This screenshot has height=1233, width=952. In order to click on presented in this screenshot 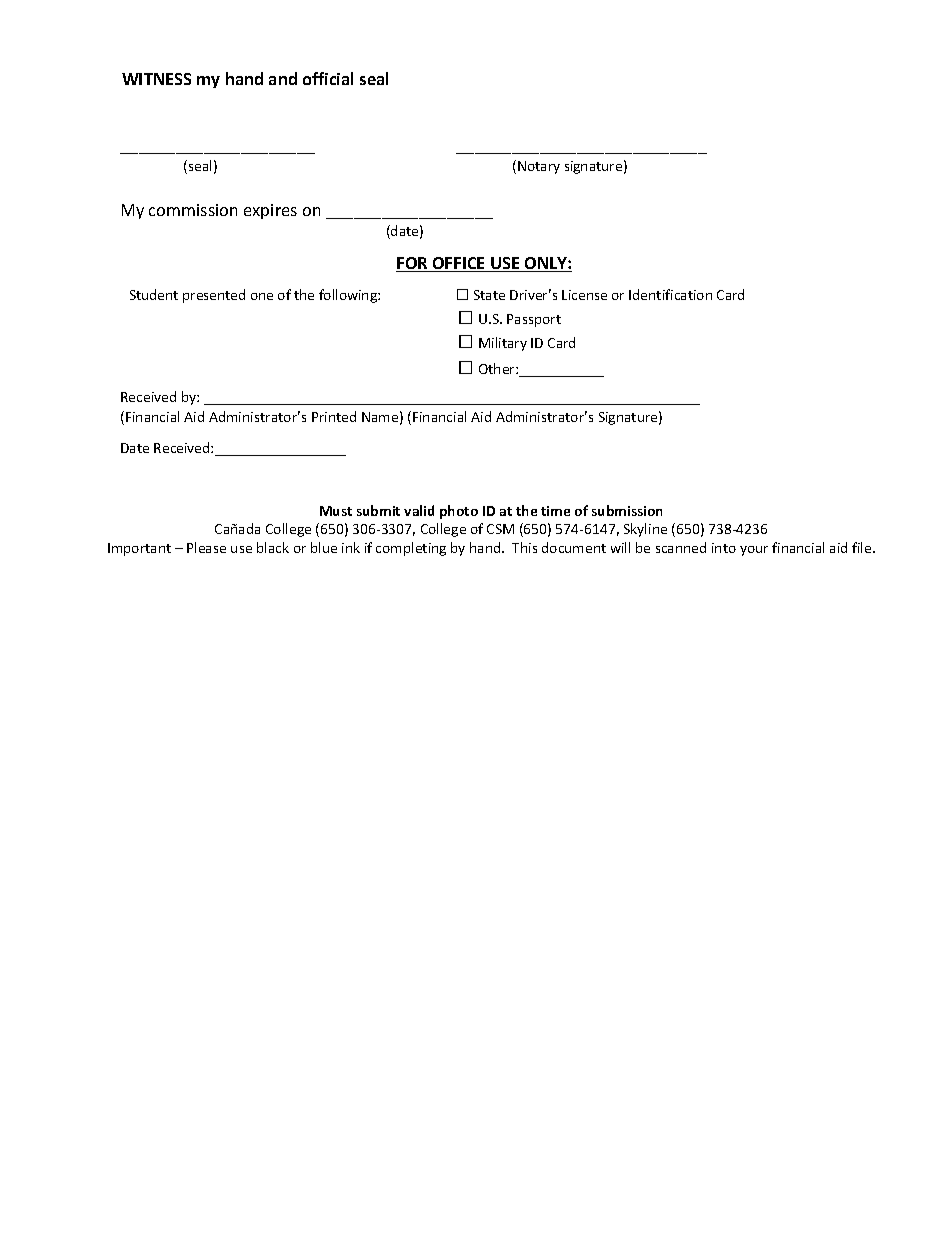, I will do `click(214, 296)`.
